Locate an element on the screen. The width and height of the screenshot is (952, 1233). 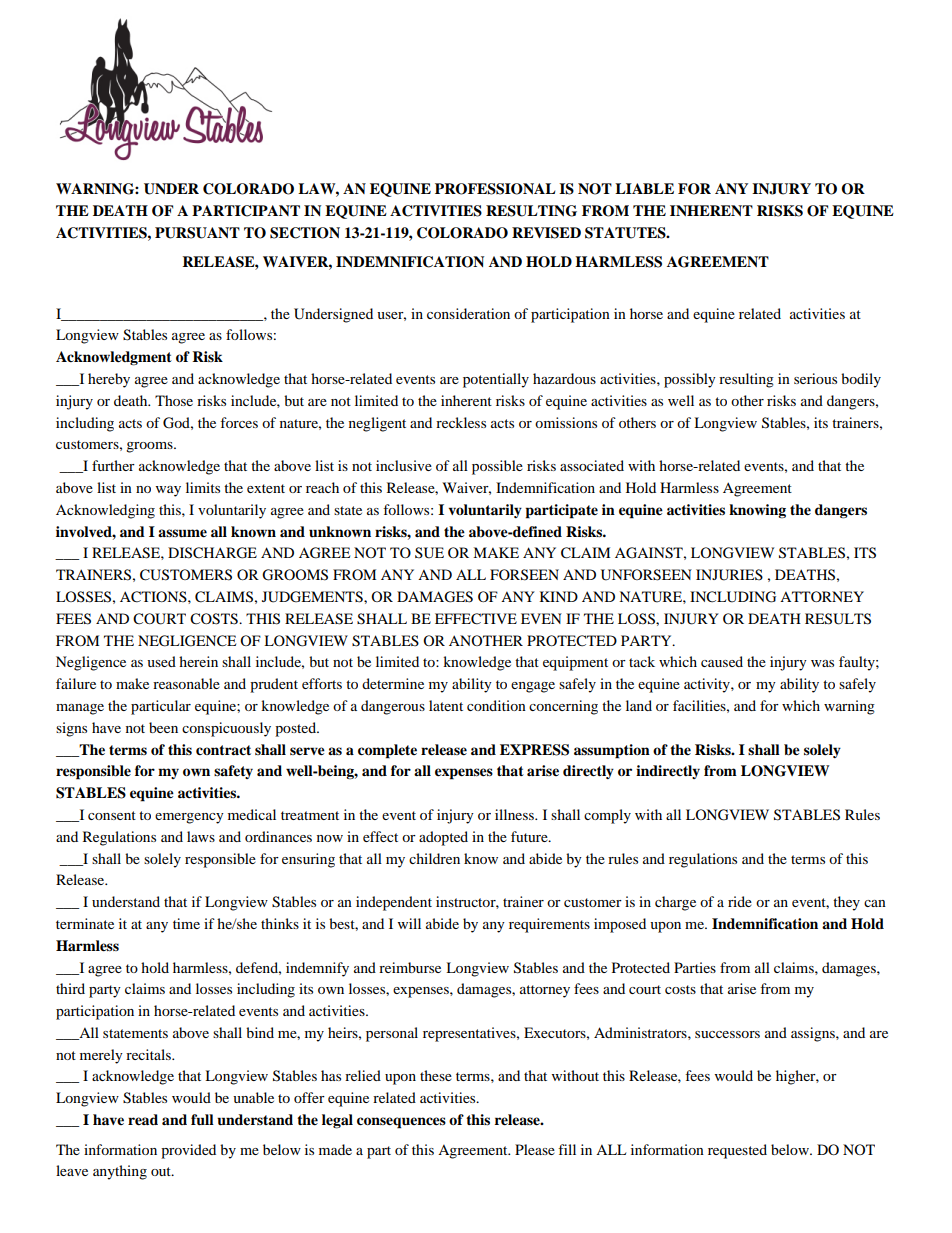
requested is located at coordinates (737, 1151).
